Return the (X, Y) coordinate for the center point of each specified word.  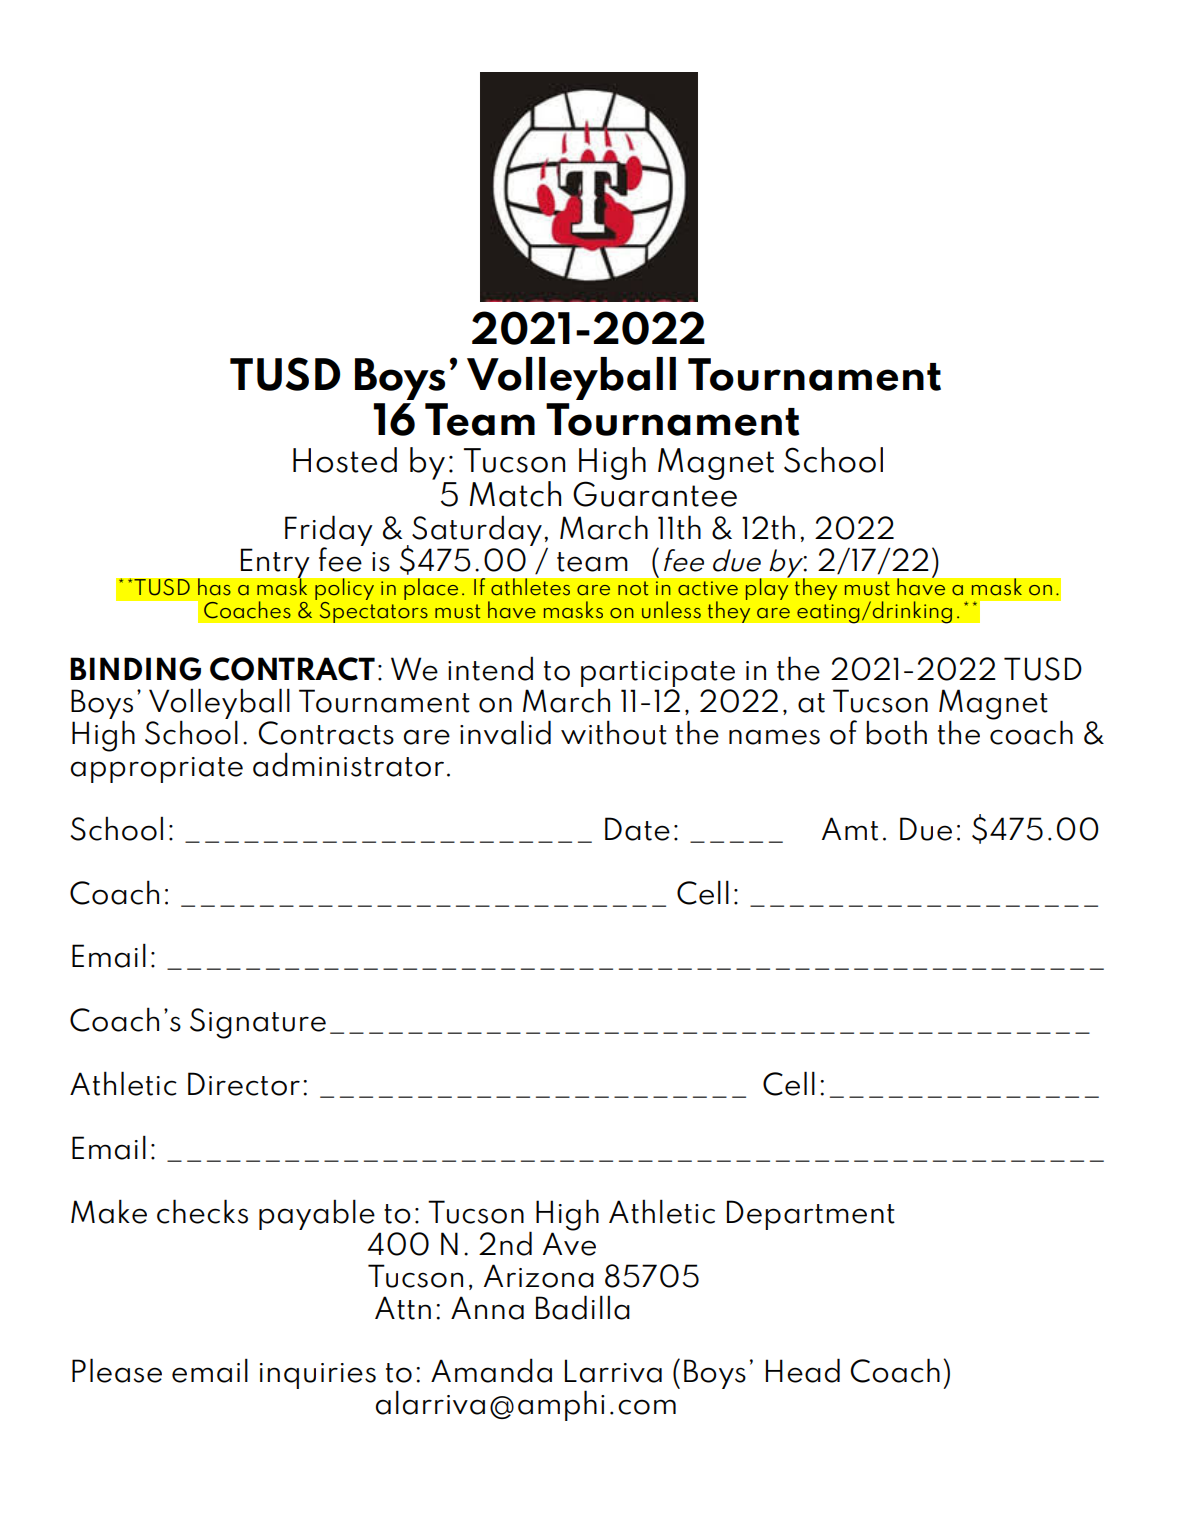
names (774, 737)
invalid (505, 732)
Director (244, 1084)
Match (515, 494)
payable (317, 1214)
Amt (850, 829)
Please (117, 1370)
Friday (329, 531)
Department (811, 1215)
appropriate (157, 770)
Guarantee (655, 493)
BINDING (135, 669)
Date (637, 829)
